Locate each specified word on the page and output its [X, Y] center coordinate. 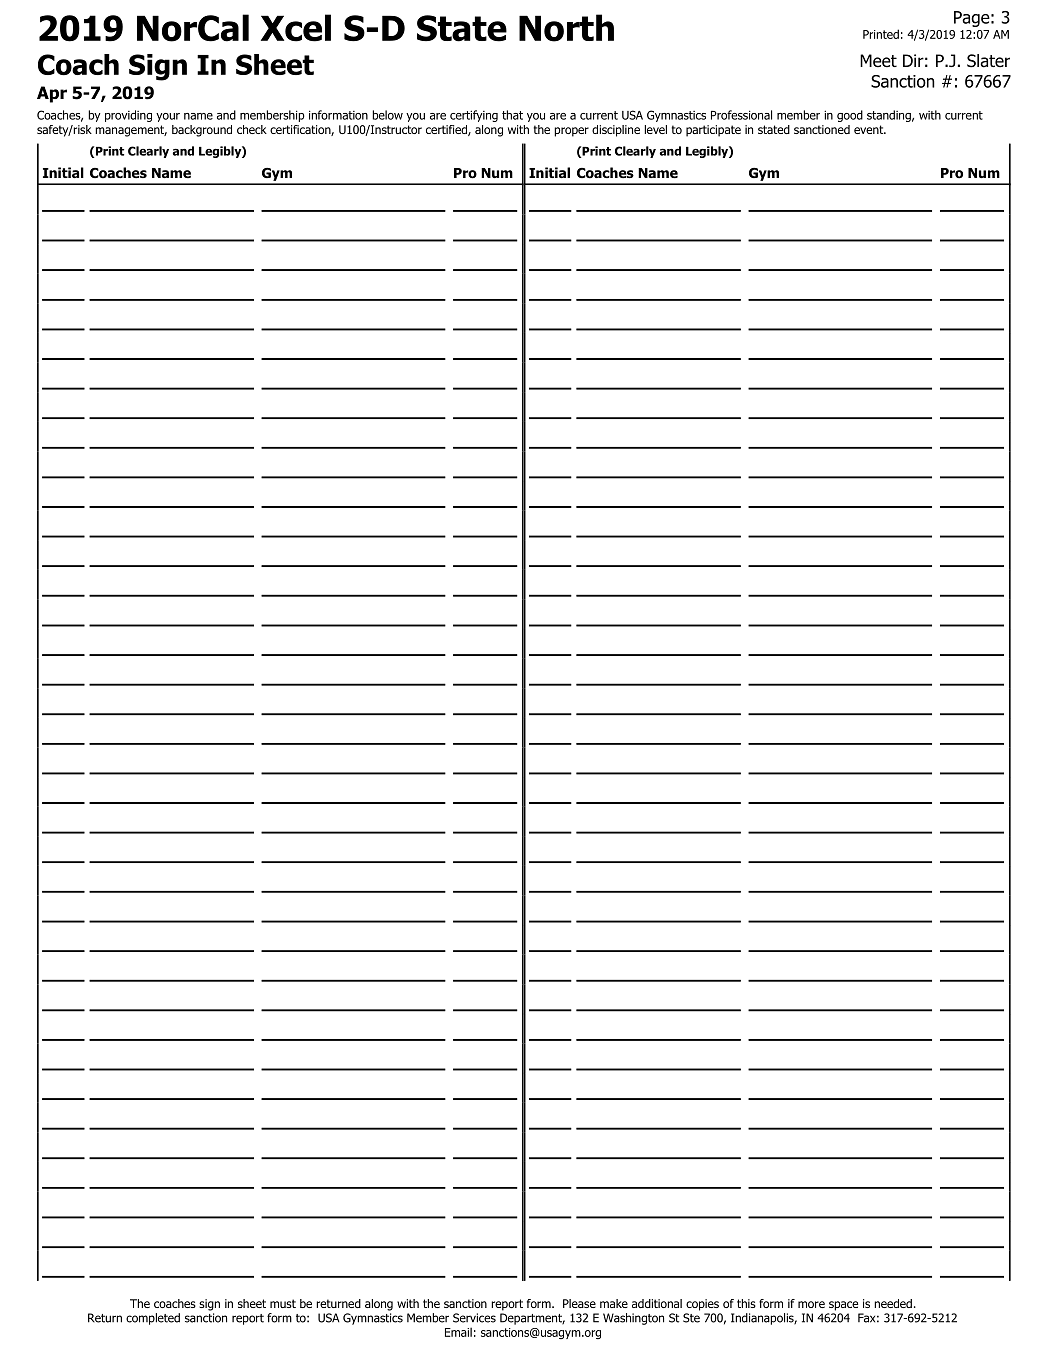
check [252, 129]
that [512, 115]
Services [474, 1318]
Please [579, 1303]
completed [153, 1319]
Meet [878, 60]
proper [571, 132]
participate [713, 131]
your [168, 117]
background [202, 131]
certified [447, 130]
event [870, 129]
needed [893, 1303]
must [283, 1303]
